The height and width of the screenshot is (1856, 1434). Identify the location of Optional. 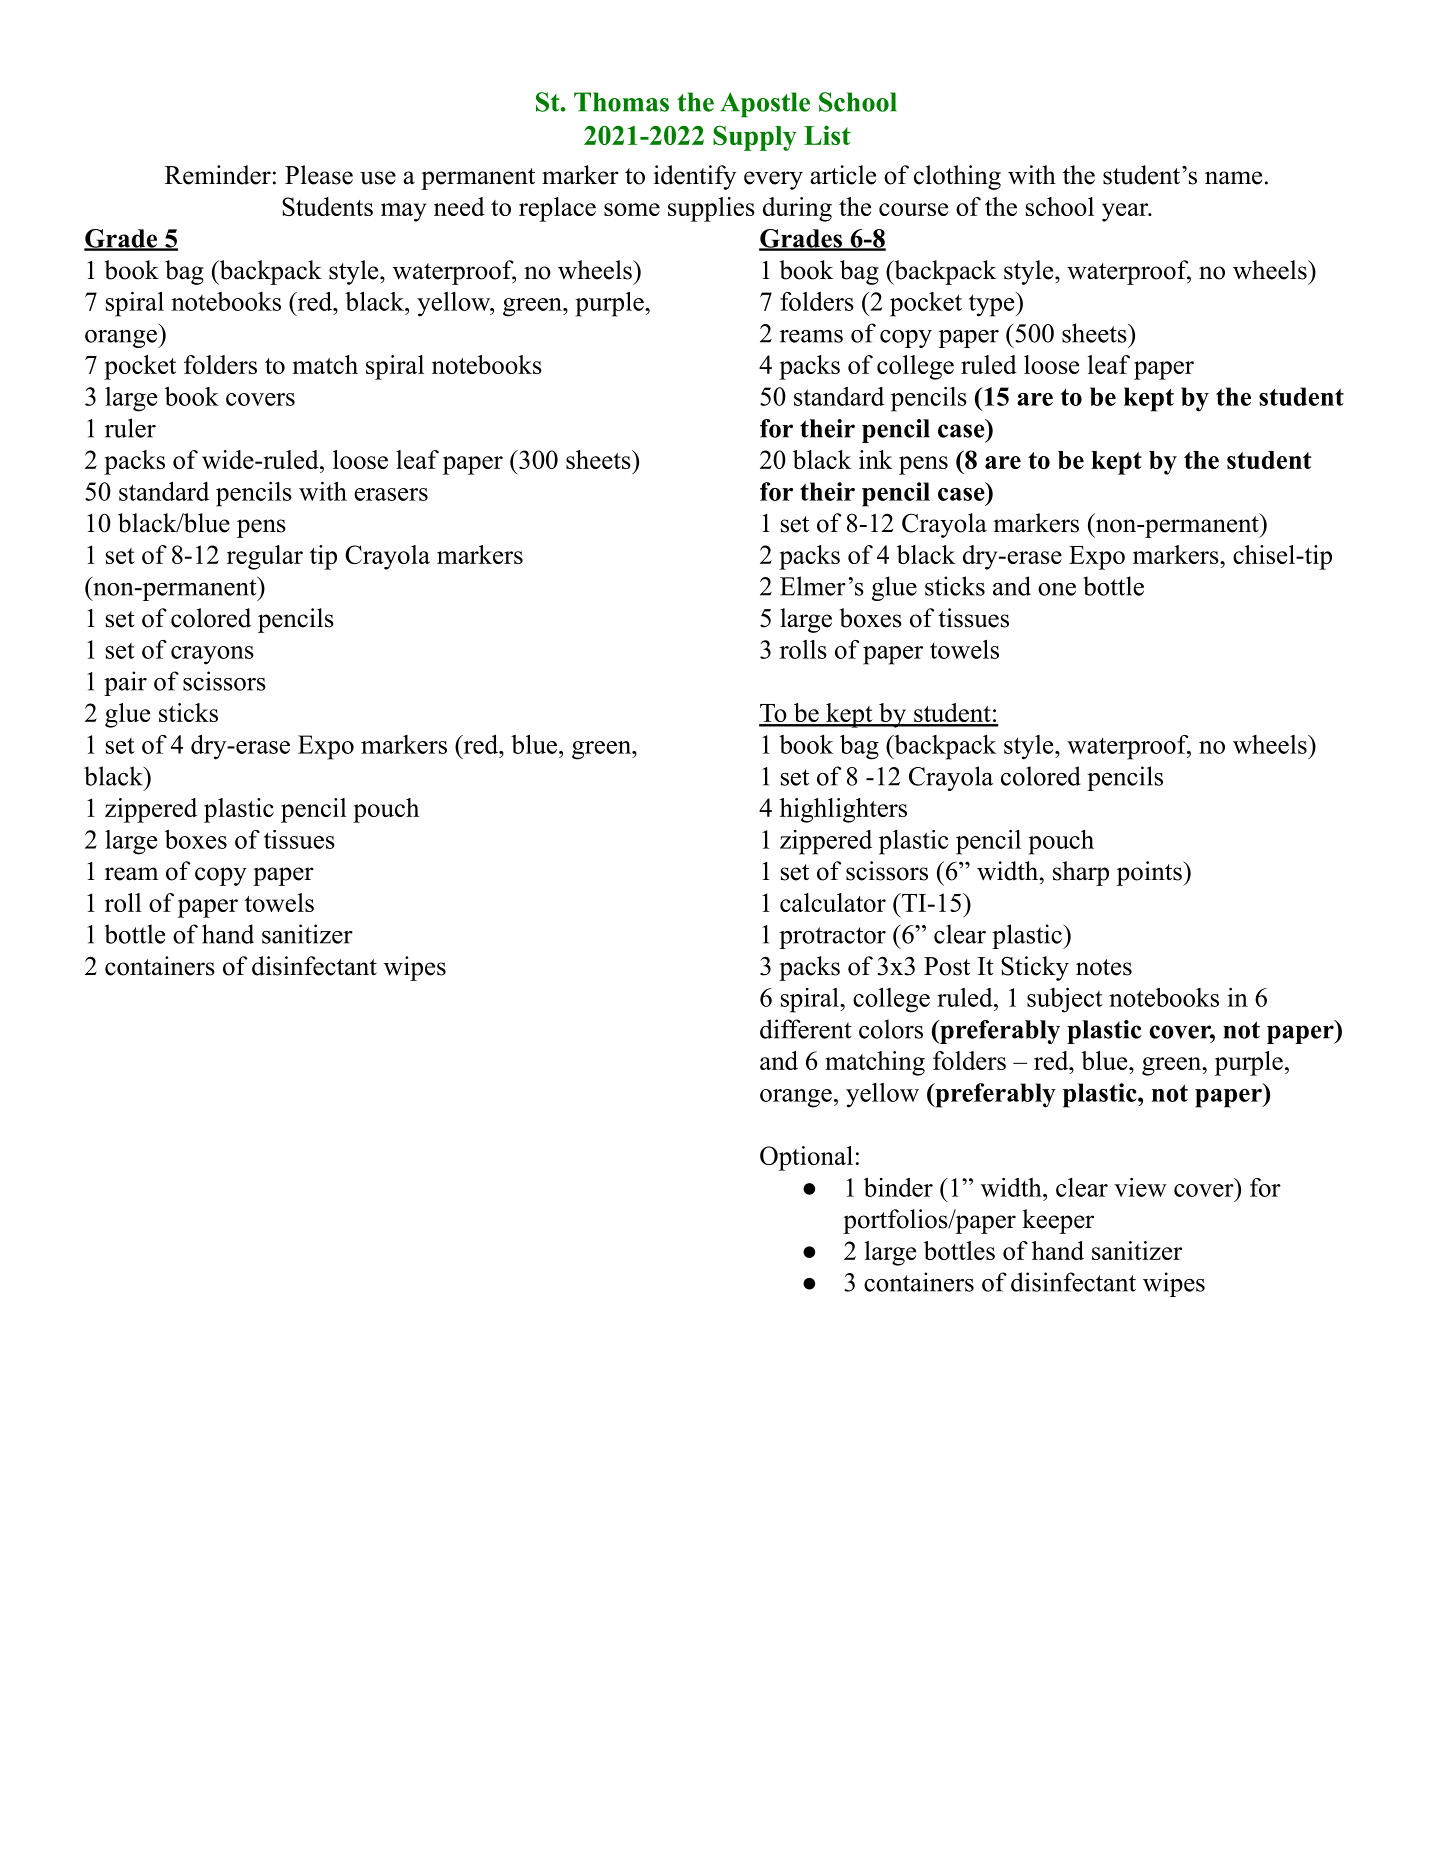
(806, 1158).
